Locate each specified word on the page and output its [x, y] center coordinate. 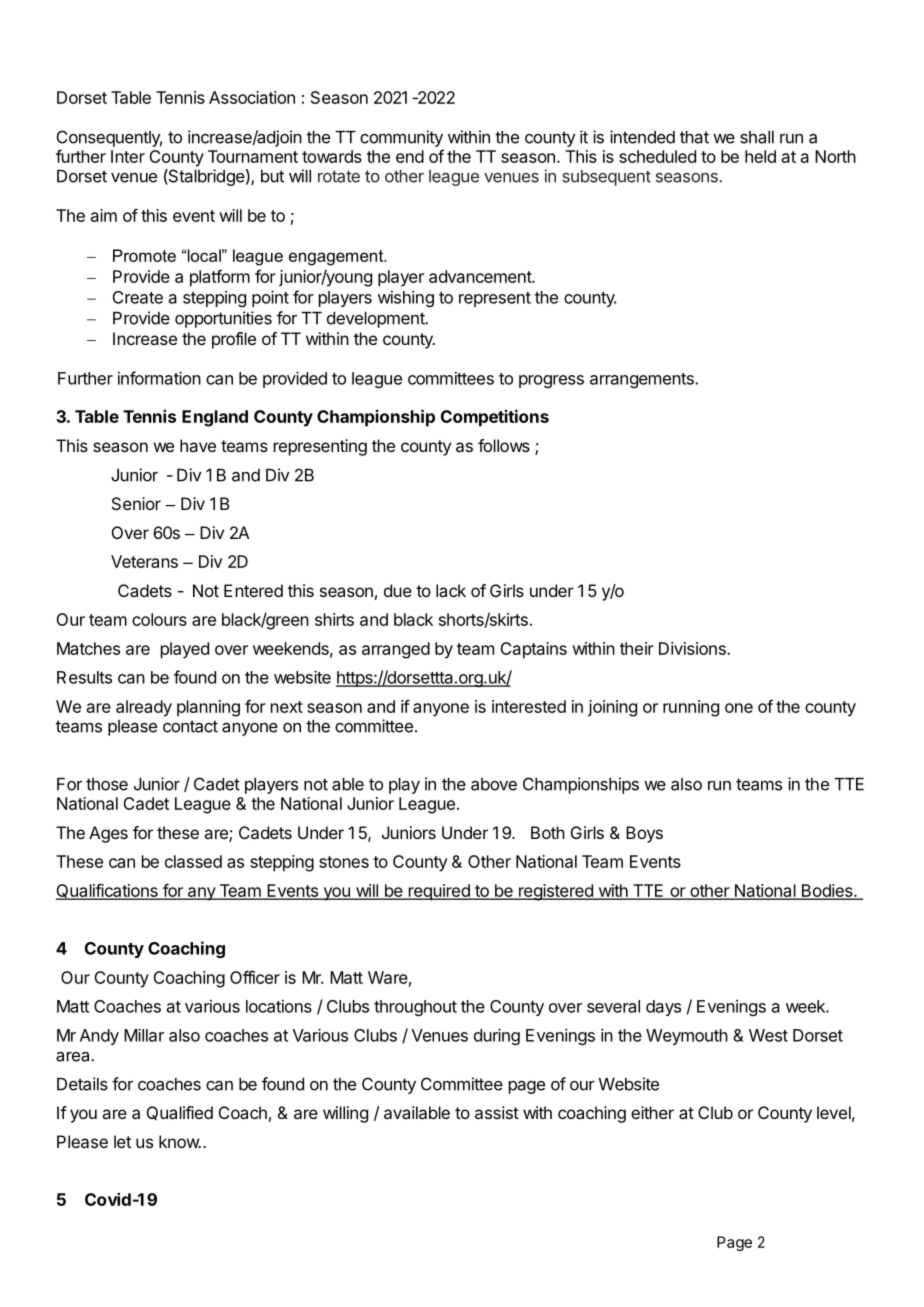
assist [497, 1112]
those [107, 784]
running [691, 708]
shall [757, 137]
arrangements [643, 380]
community [401, 138]
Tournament [253, 156]
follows [504, 445]
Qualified [180, 1113]
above [494, 784]
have [198, 445]
